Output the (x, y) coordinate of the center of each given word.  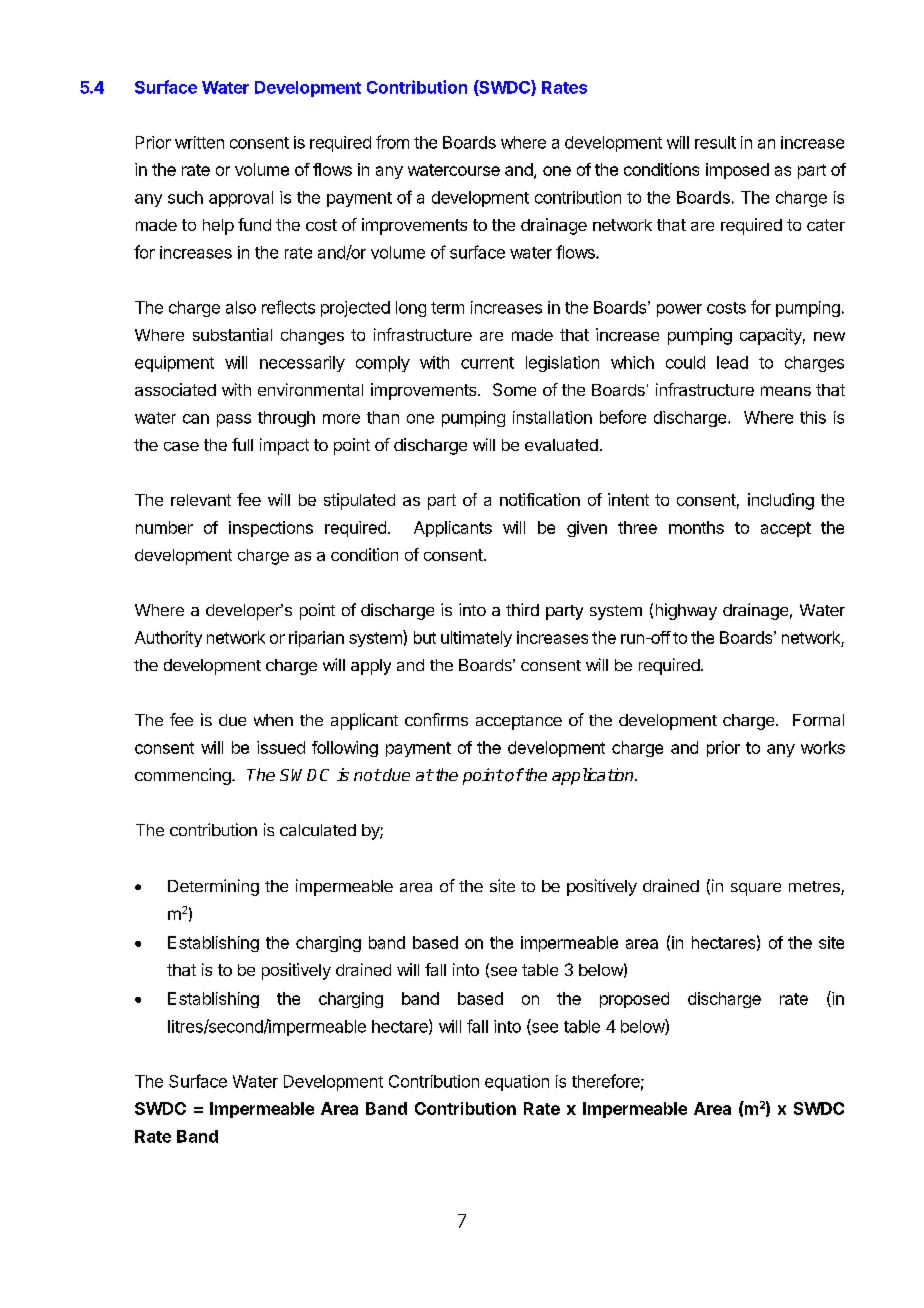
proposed (634, 1000)
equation (517, 1083)
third (522, 609)
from (392, 142)
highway (686, 611)
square (756, 889)
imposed (737, 171)
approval (241, 199)
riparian (316, 639)
